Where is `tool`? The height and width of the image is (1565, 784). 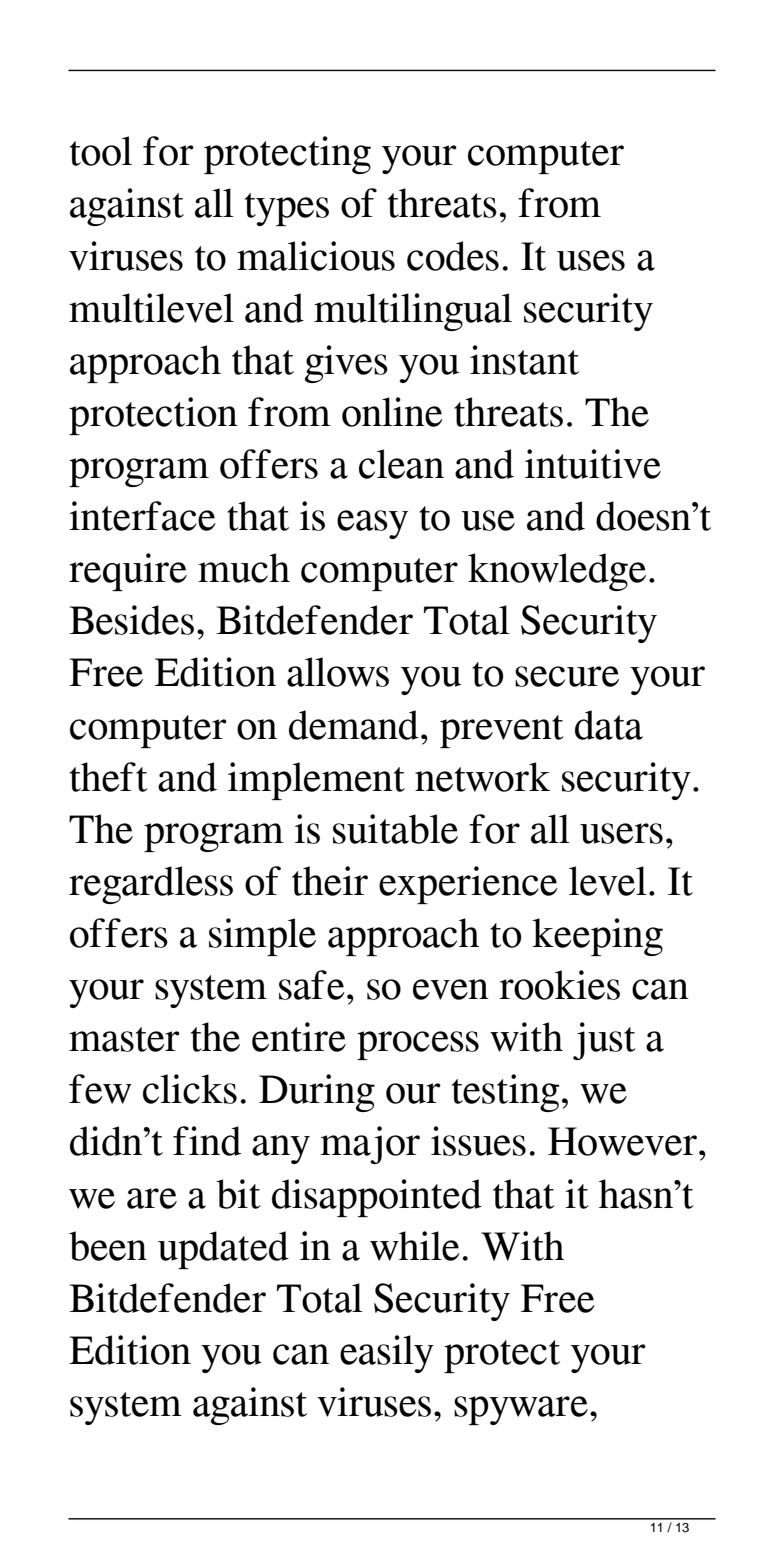 tool is located at coordinates (101, 151).
